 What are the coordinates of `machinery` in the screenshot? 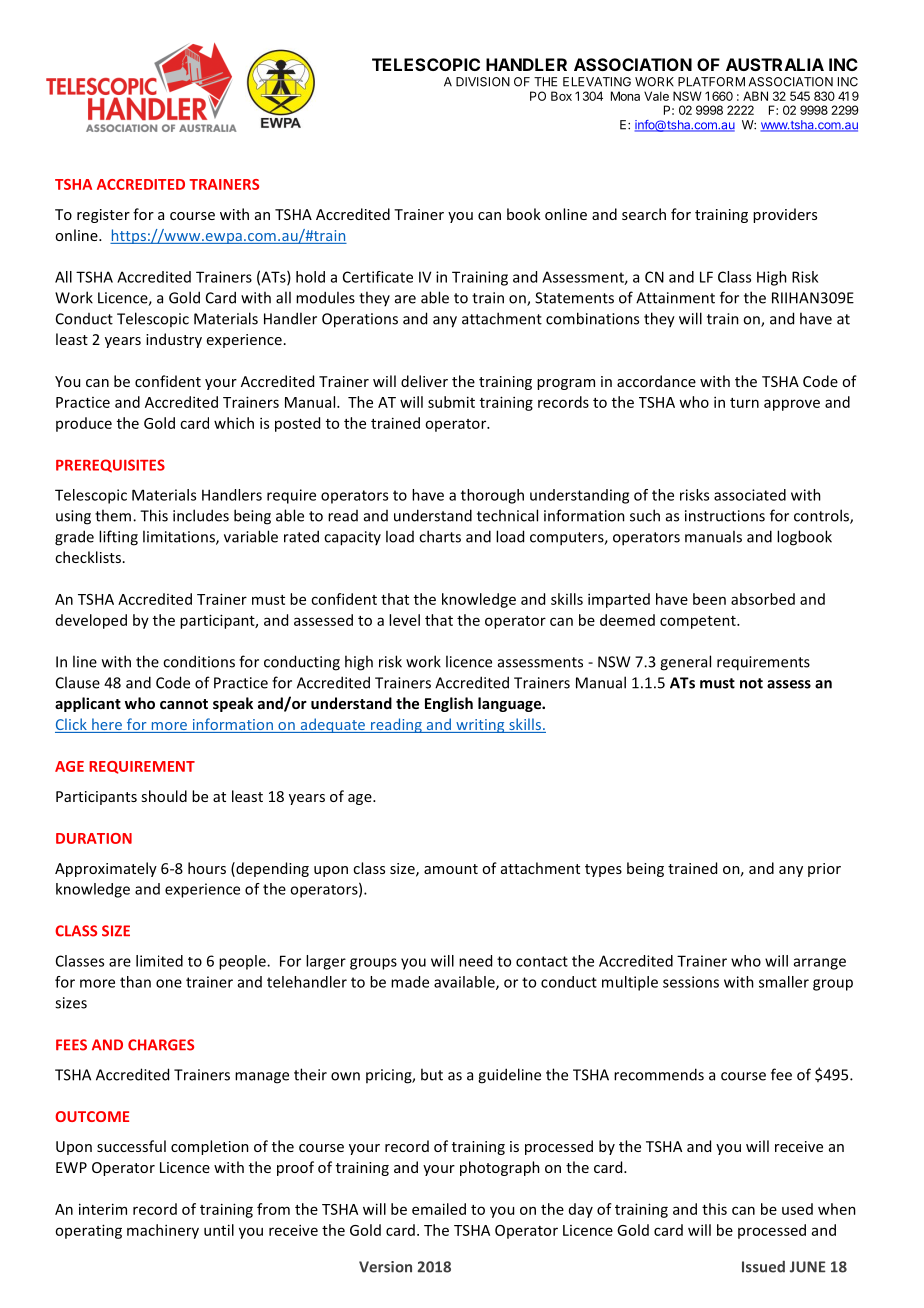 It's located at (163, 1231).
